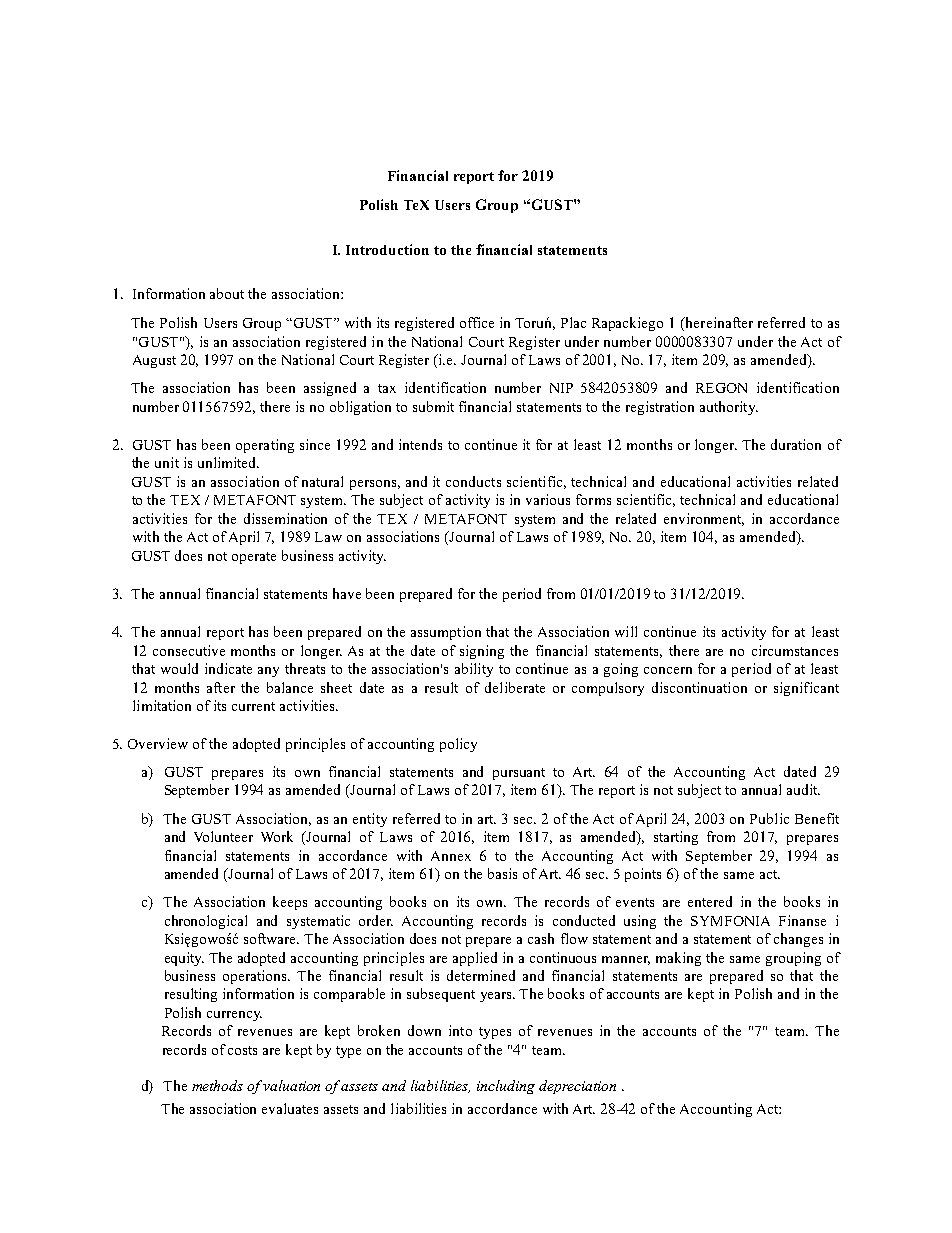  Describe the element at coordinates (506, 1087) in the image. I see `including` at that location.
